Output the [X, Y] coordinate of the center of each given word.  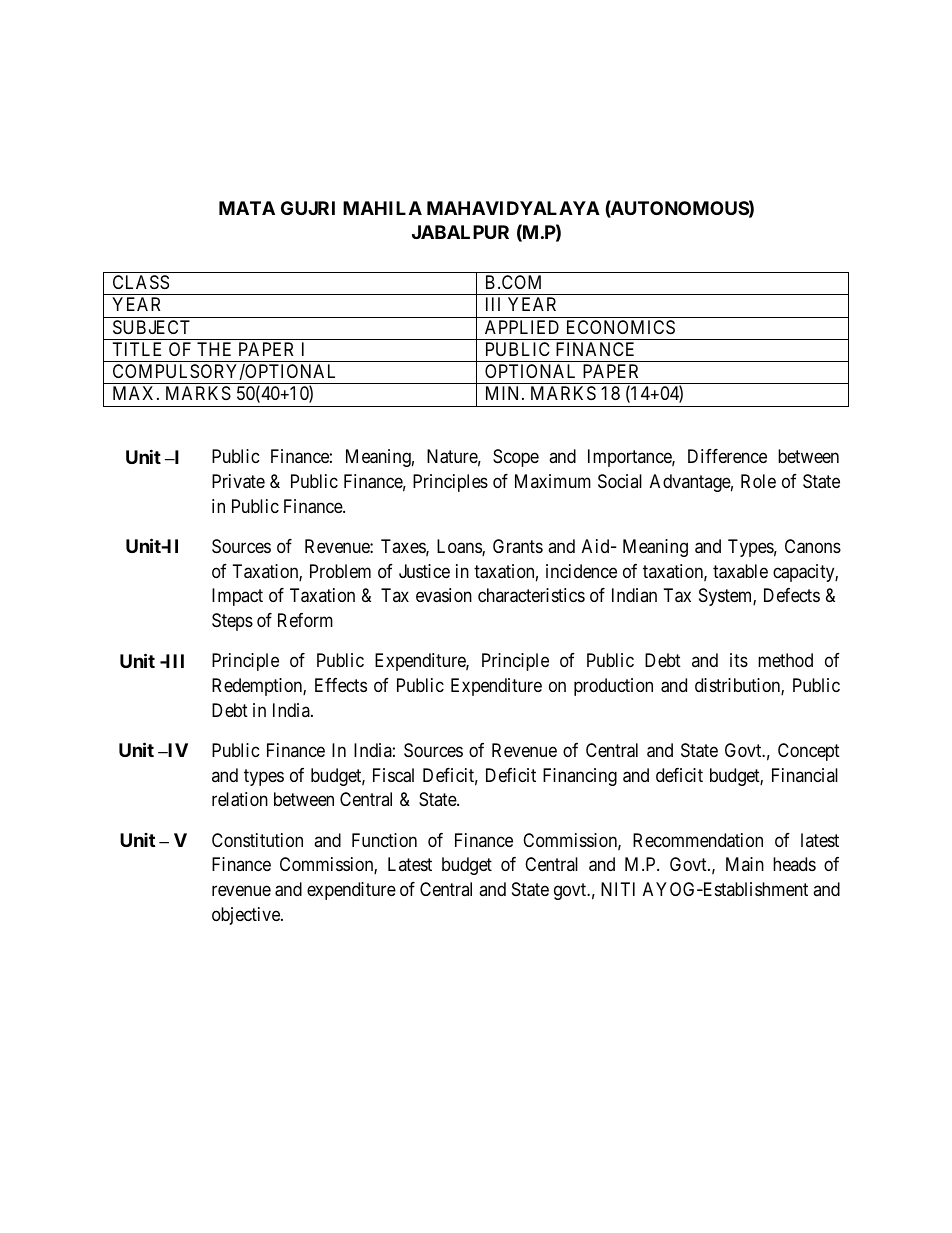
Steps [232, 622]
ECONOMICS [621, 327]
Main [745, 864]
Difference [727, 456]
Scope [516, 458]
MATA [247, 208]
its [739, 660]
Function [384, 840]
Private [238, 481]
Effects [341, 685]
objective [247, 916]
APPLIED [522, 327]
